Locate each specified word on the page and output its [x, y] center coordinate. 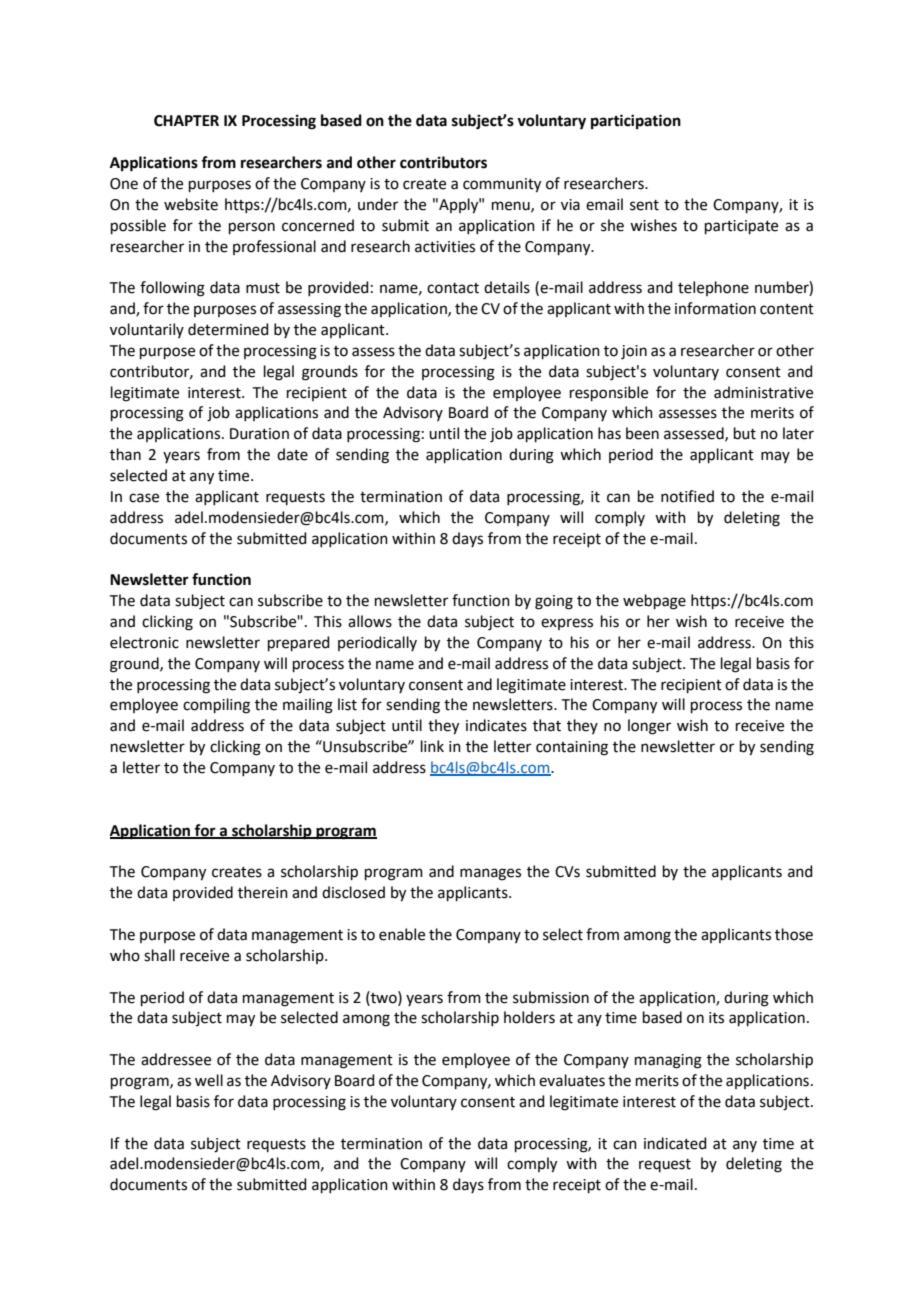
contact [453, 288]
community [502, 185]
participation [636, 122]
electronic [144, 642]
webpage [654, 602]
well [209, 1080]
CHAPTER [186, 121]
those [794, 934]
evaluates [572, 1080]
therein [263, 892]
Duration [259, 434]
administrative [763, 392]
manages [490, 874]
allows [370, 621]
